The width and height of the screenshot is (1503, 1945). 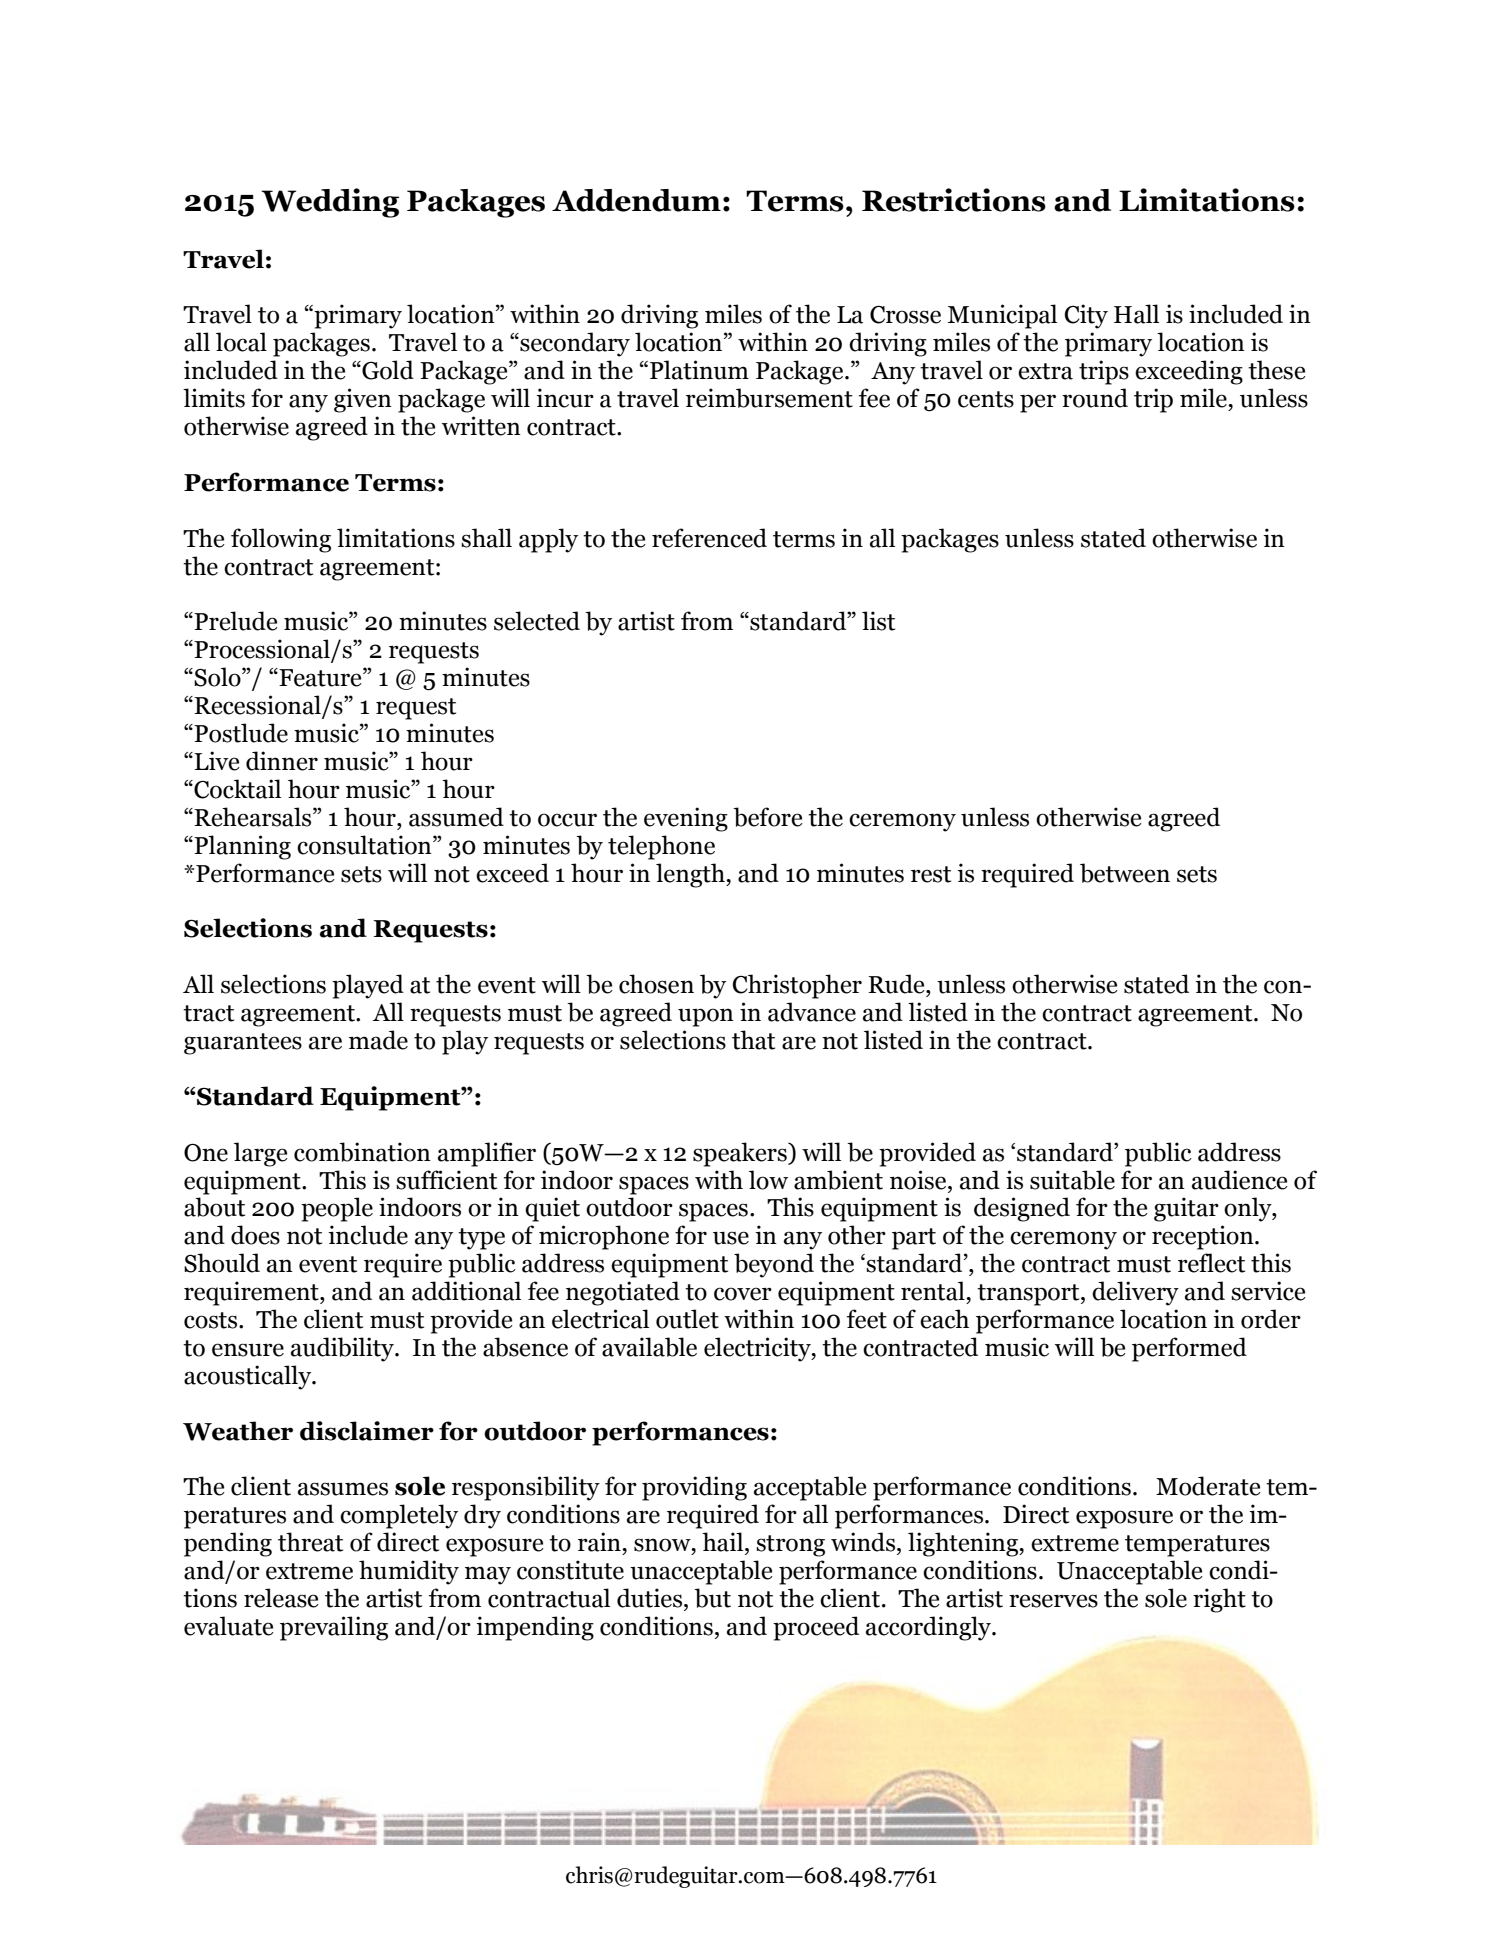 I want to click on Wedding, so click(x=330, y=203).
